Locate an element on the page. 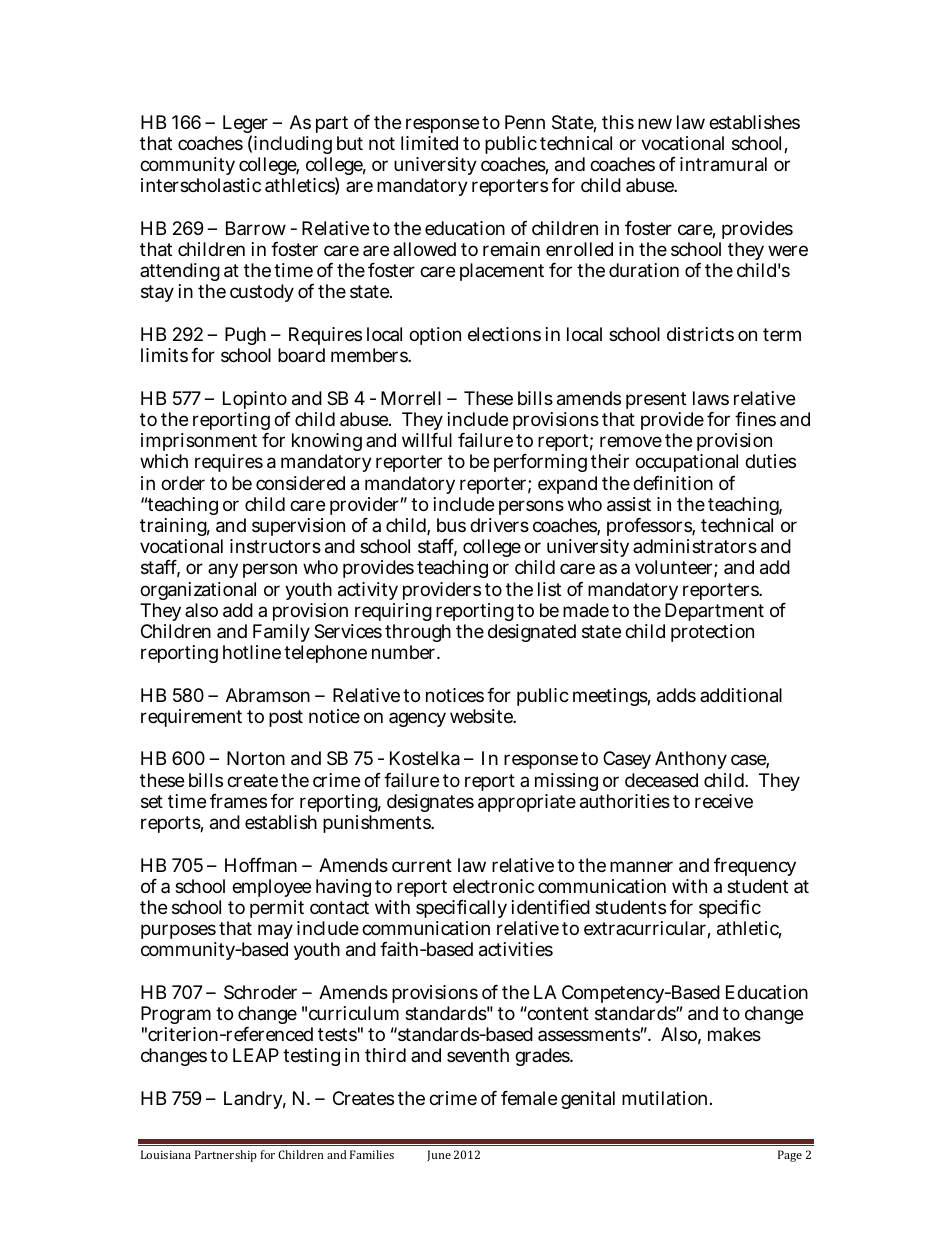  receive is located at coordinates (724, 801).
